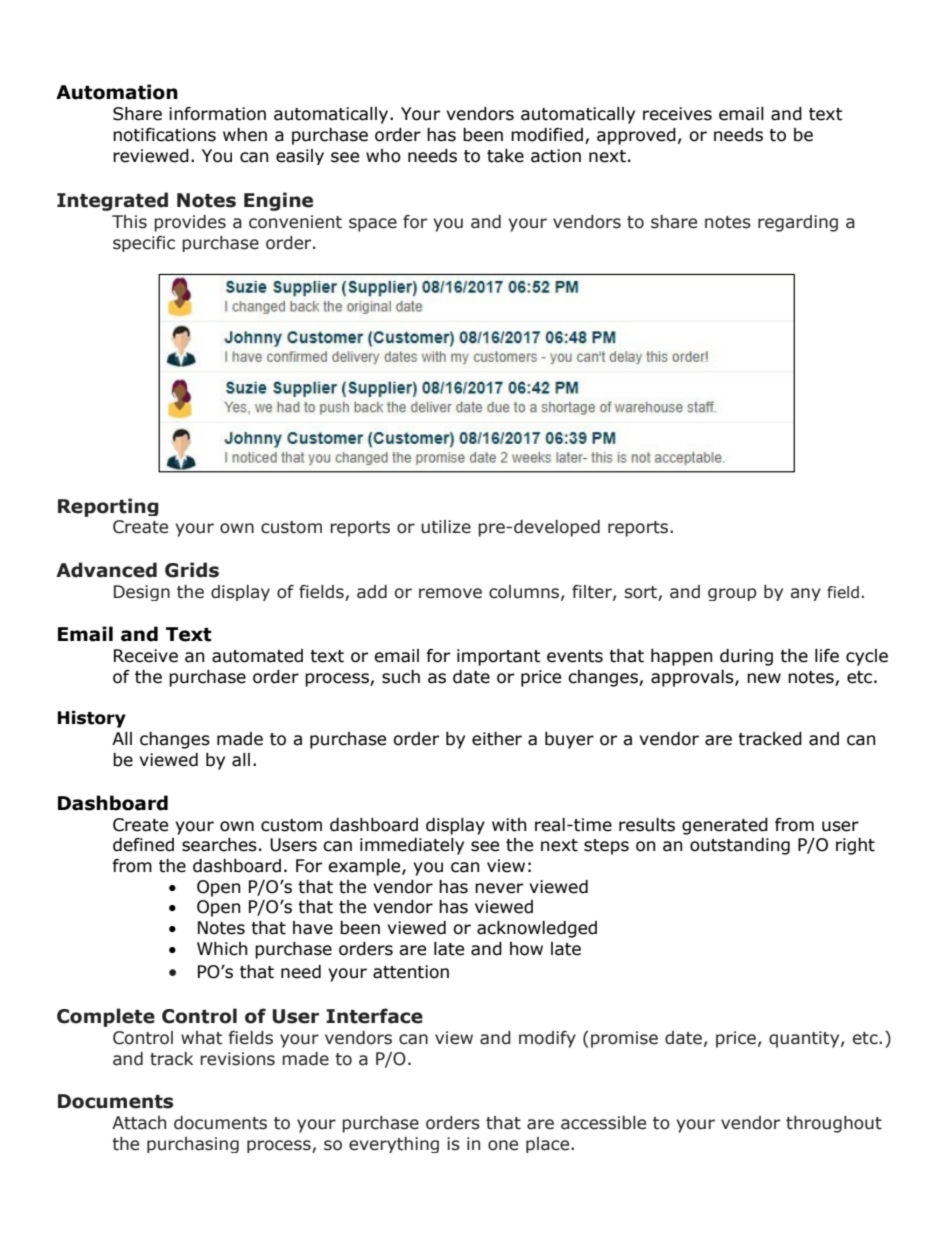 Image resolution: width=952 pixels, height=1233 pixels. I want to click on throughout, so click(834, 1124).
